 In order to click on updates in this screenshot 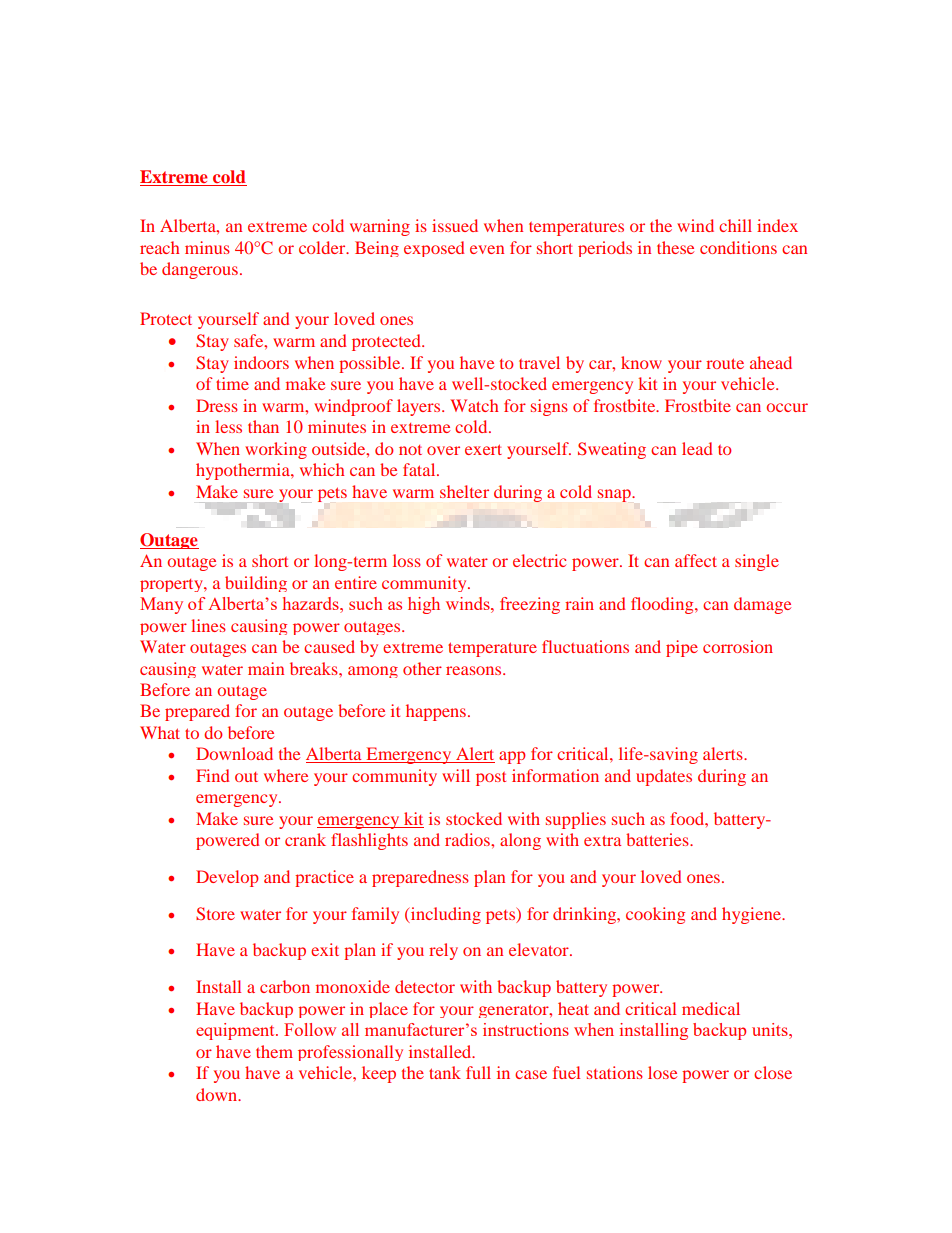, I will do `click(664, 777)`.
